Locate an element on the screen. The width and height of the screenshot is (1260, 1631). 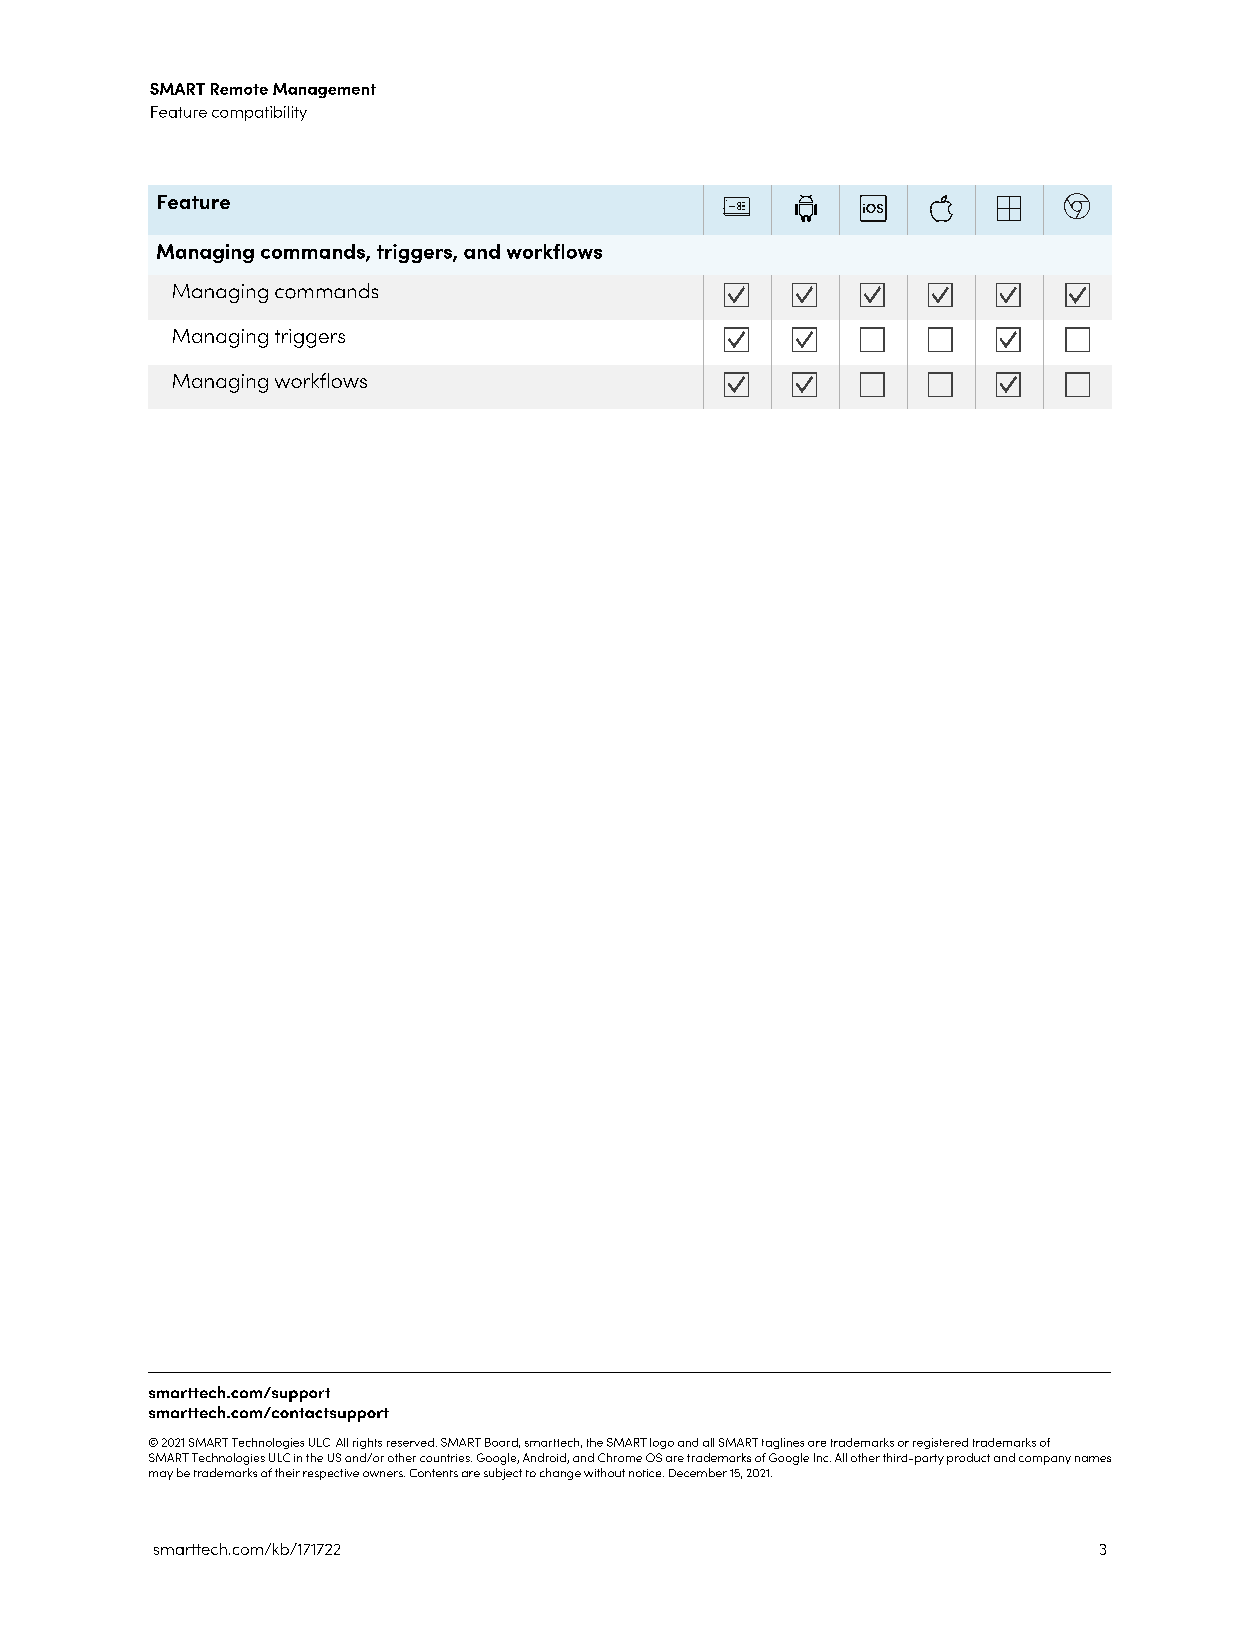
rights is located at coordinates (367, 1443).
